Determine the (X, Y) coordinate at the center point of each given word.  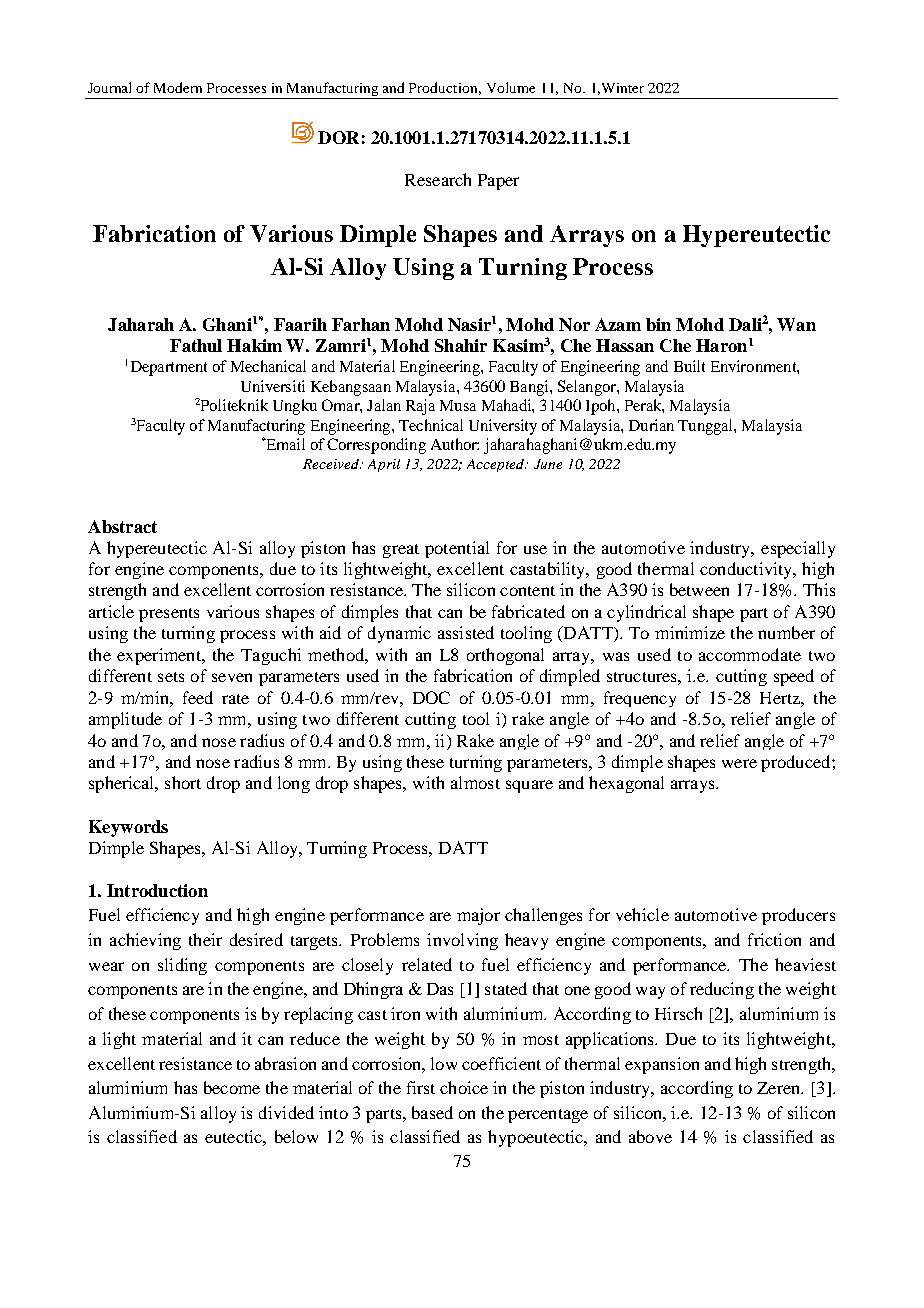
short (183, 782)
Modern (178, 87)
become (232, 1087)
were (739, 763)
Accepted (496, 465)
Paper (498, 182)
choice (464, 1087)
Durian (651, 425)
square (529, 786)
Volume (511, 87)
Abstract (122, 526)
